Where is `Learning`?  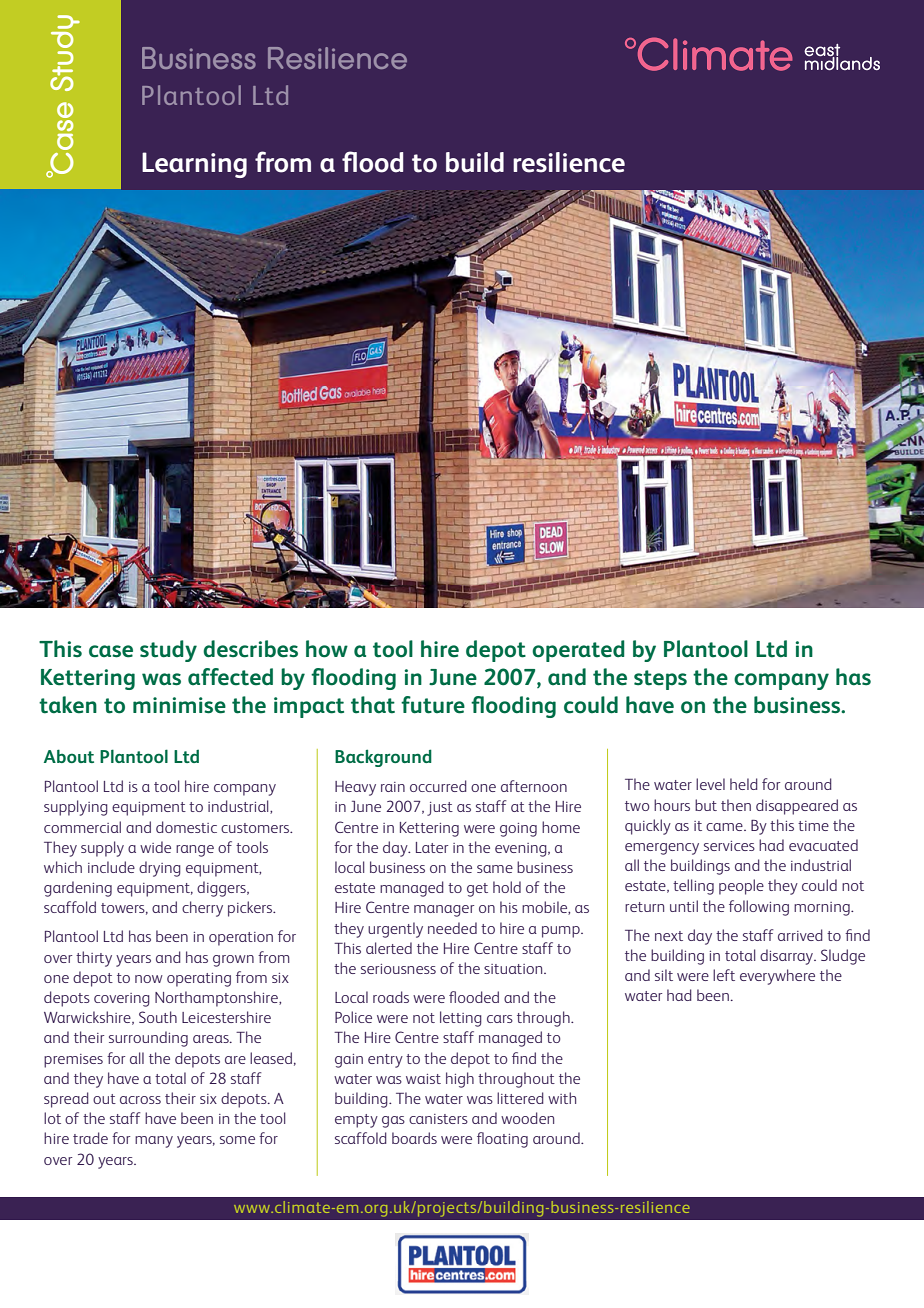 Learning is located at coordinates (194, 165).
